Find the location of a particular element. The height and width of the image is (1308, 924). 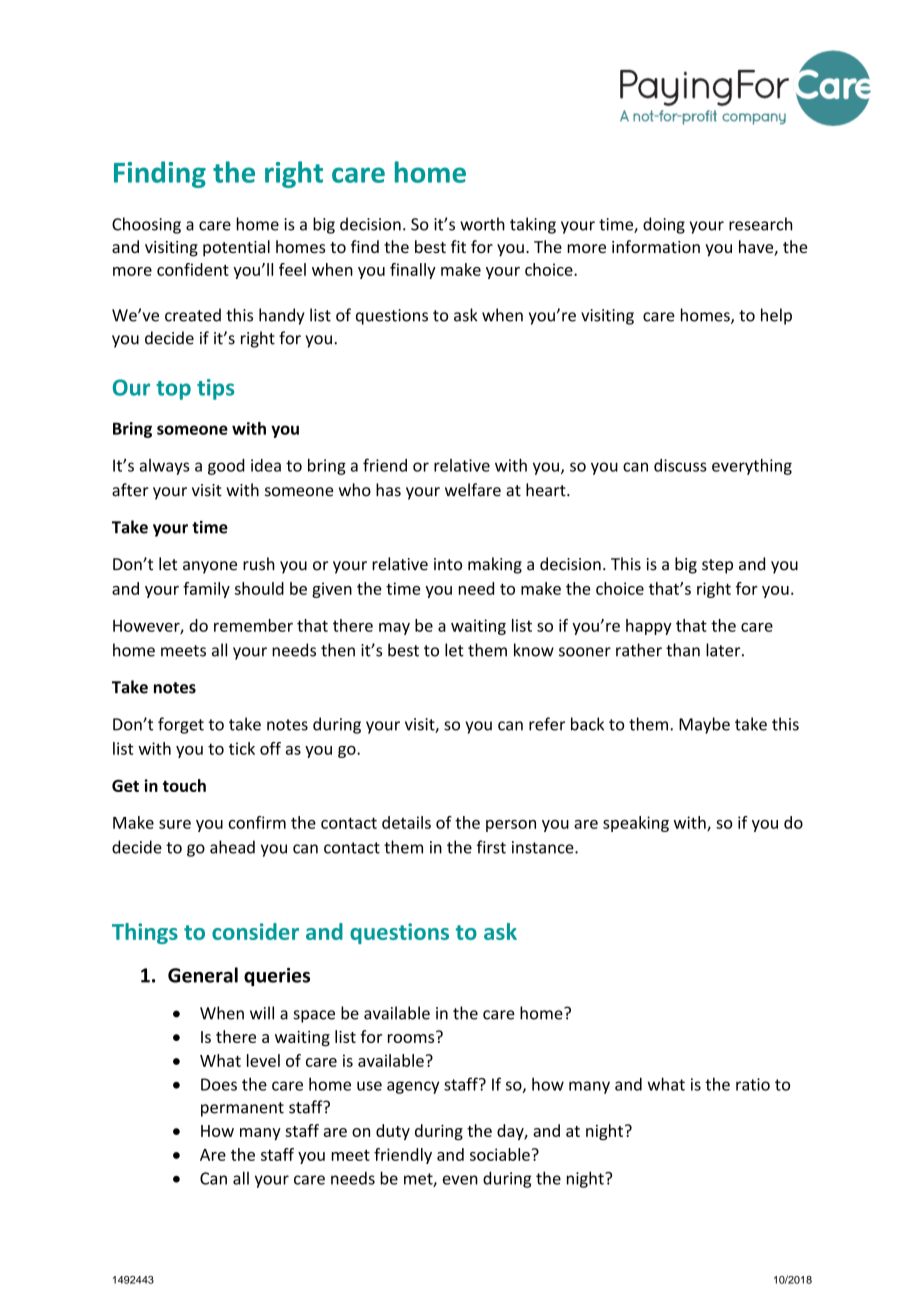

forget is located at coordinates (181, 725).
